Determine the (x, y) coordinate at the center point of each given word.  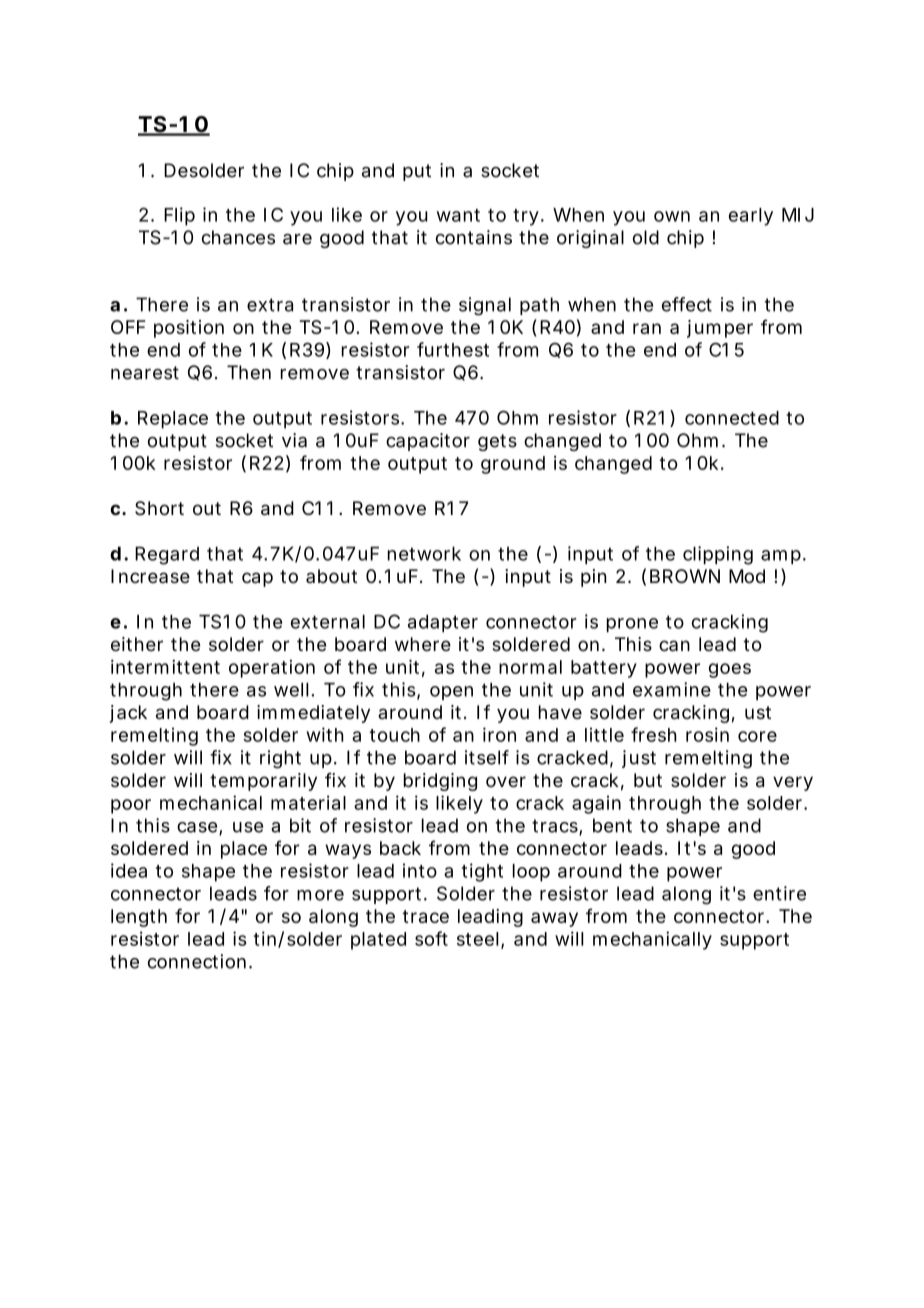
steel (478, 939)
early (751, 217)
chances (238, 237)
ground (513, 465)
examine (672, 689)
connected (732, 418)
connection (197, 961)
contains (474, 237)
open (451, 693)
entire (779, 893)
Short (159, 508)
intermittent (165, 667)
